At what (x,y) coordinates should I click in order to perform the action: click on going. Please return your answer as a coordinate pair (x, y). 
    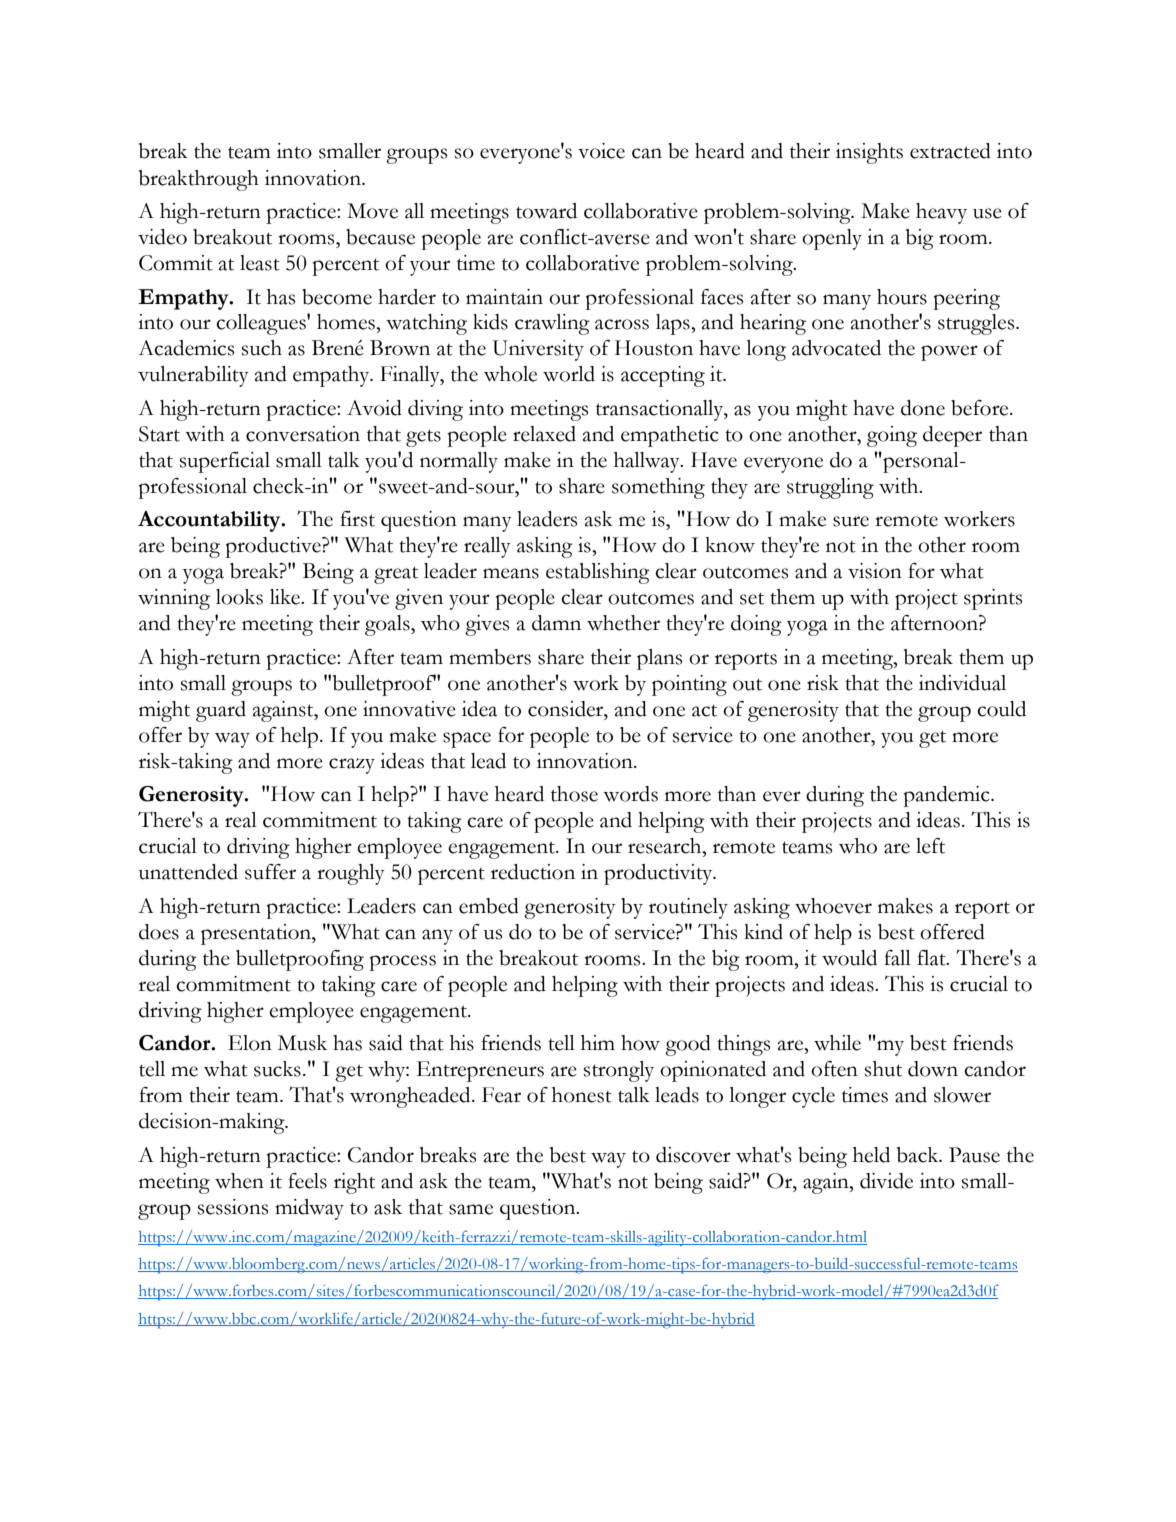
    Looking at the image, I should click on (892, 436).
